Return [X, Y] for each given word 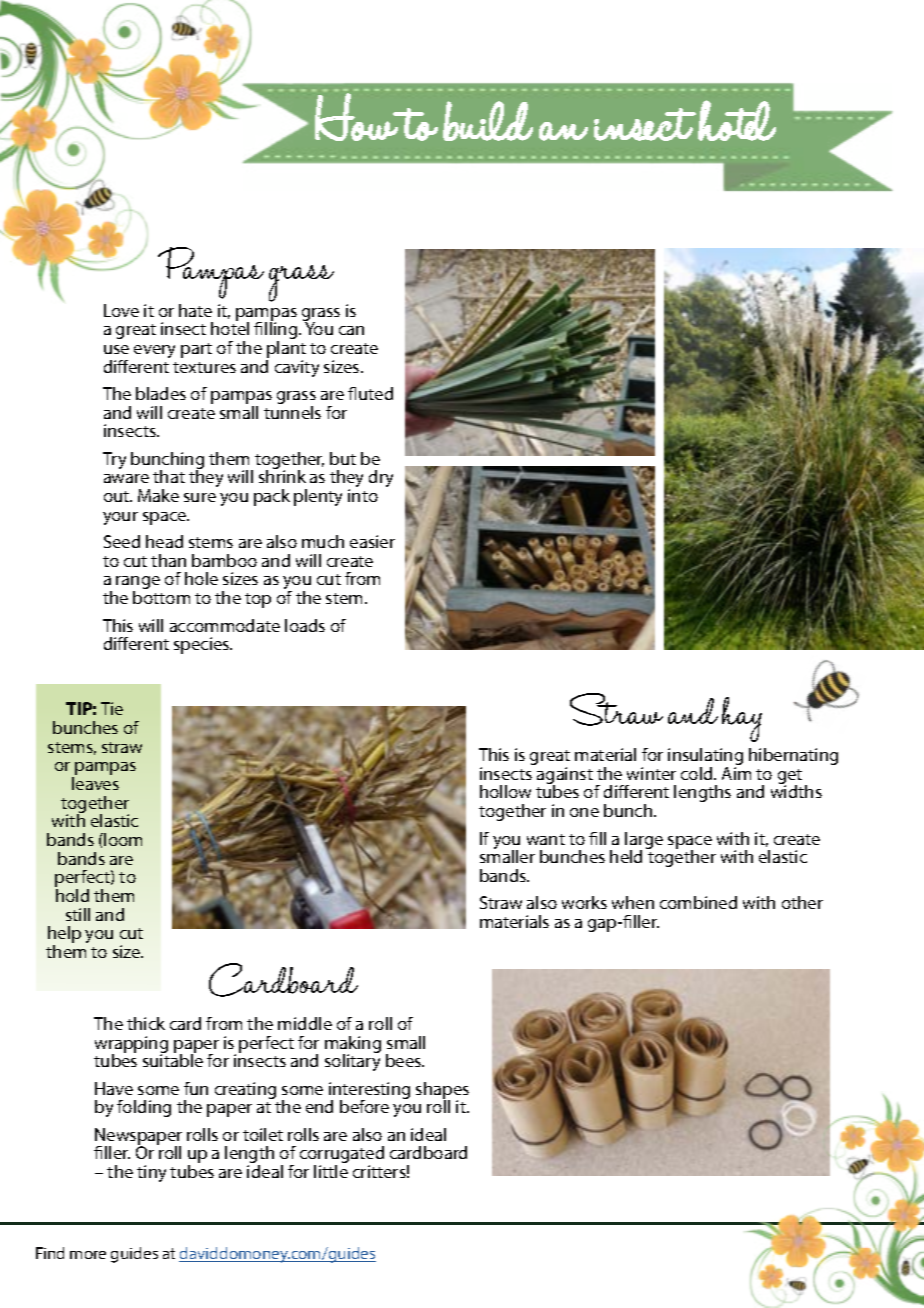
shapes [442, 1091]
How [357, 117]
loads [305, 625]
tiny [151, 1173]
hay [742, 719]
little [331, 1171]
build [488, 121]
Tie [112, 708]
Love [121, 310]
